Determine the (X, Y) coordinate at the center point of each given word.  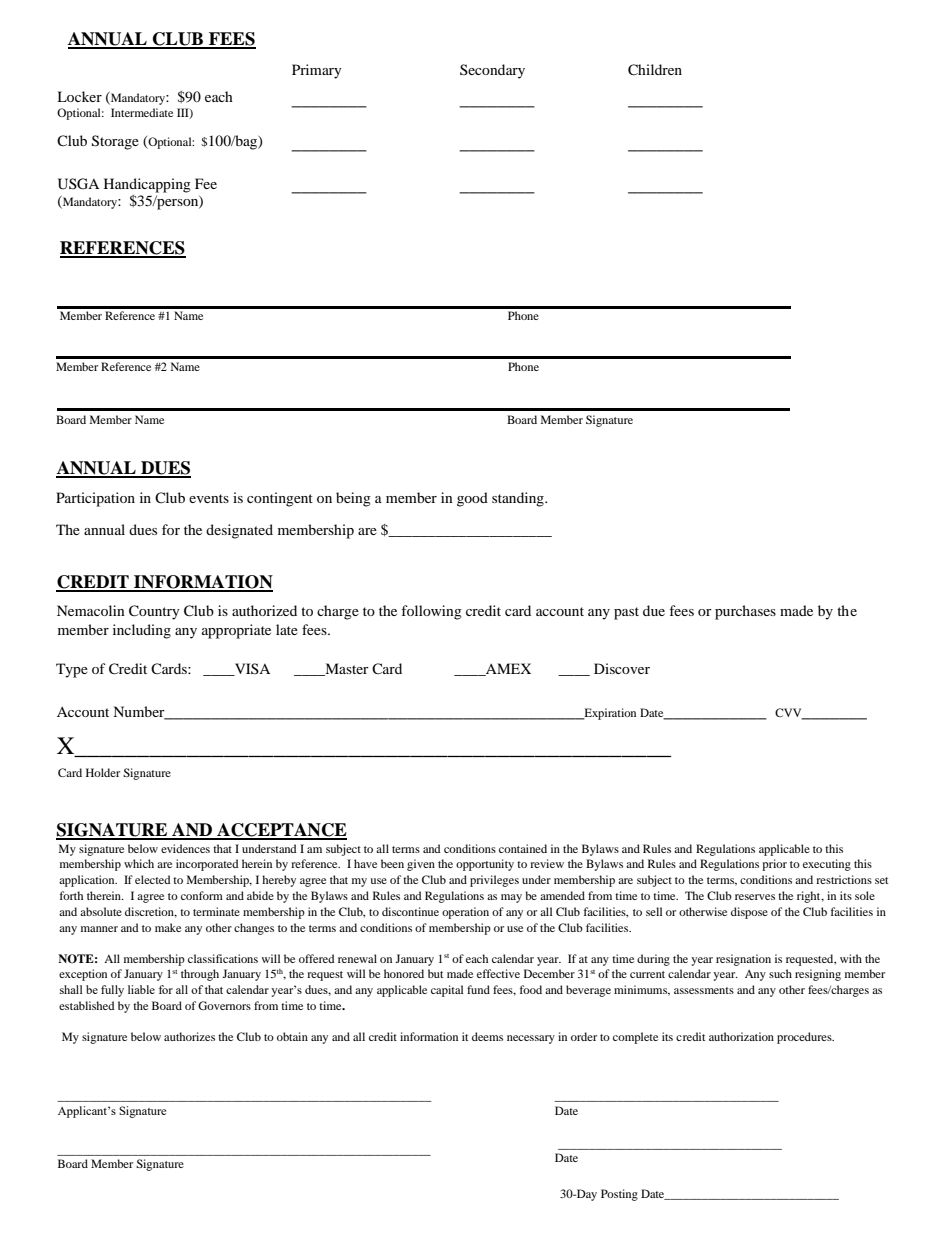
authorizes (189, 1036)
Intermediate (142, 112)
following (431, 612)
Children (655, 70)
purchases (745, 612)
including (142, 631)
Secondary (492, 71)
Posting (619, 1195)
